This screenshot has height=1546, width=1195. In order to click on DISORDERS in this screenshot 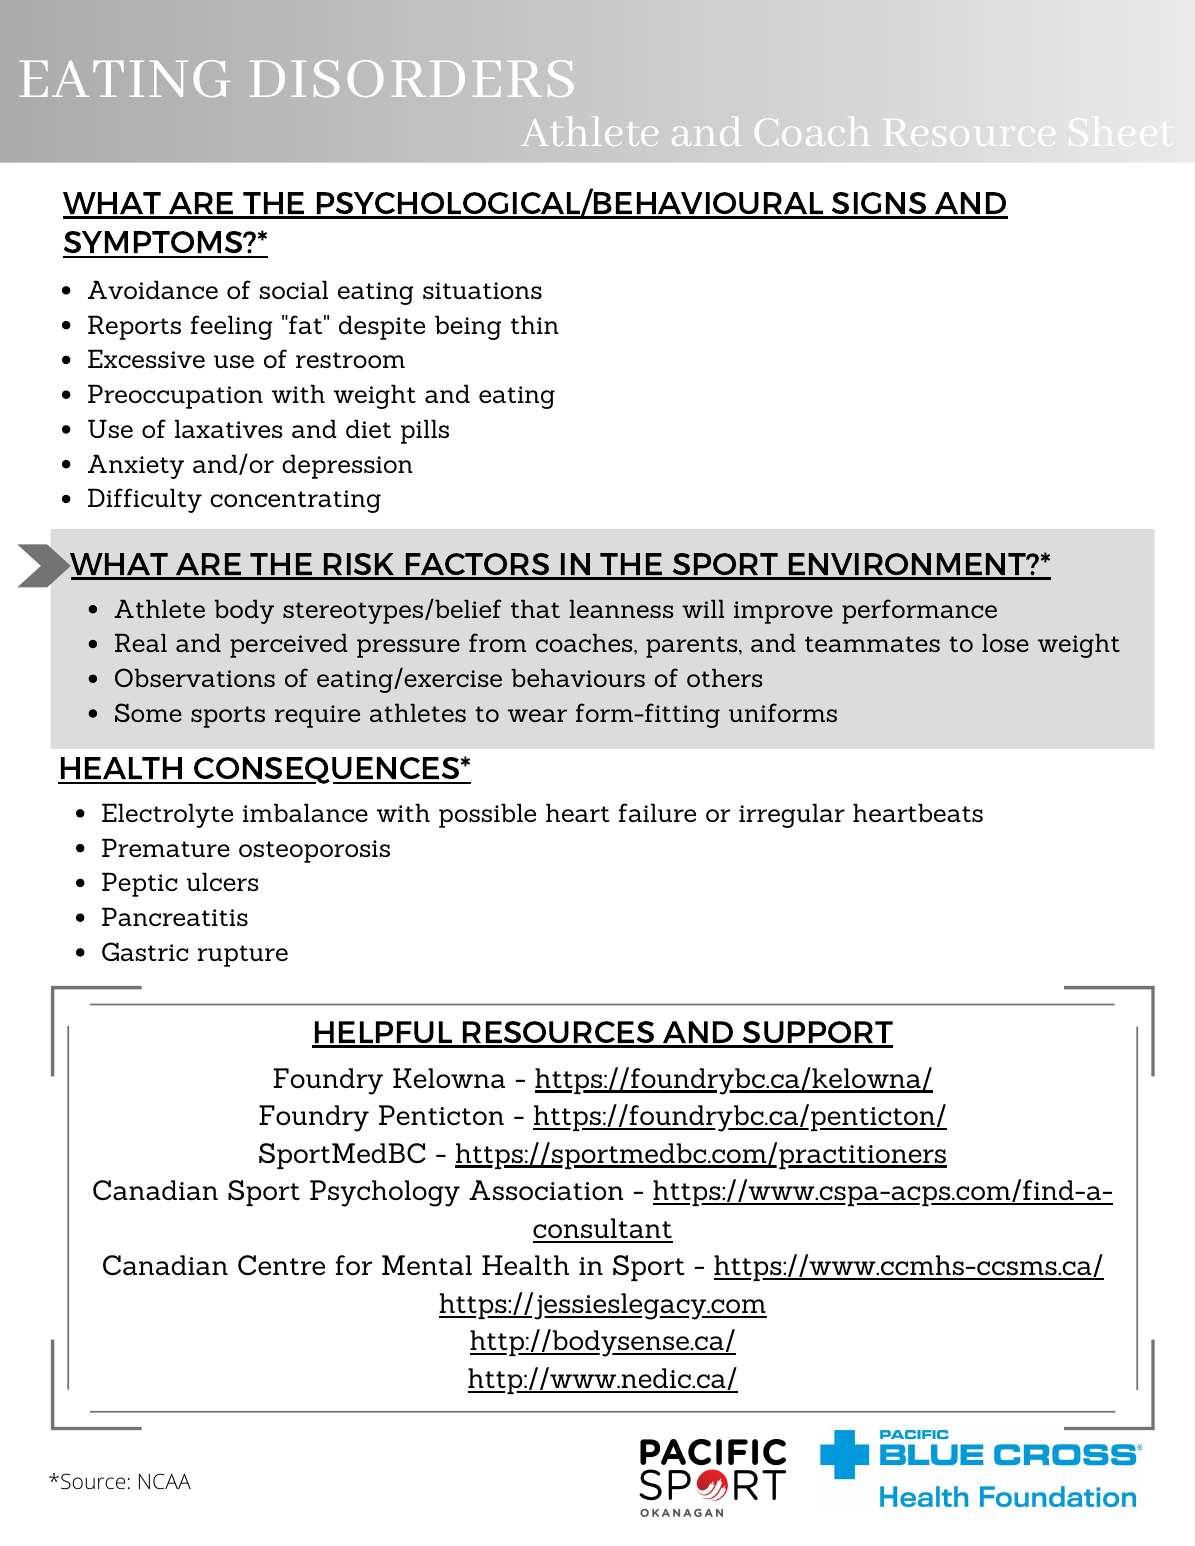, I will do `click(411, 78)`.
